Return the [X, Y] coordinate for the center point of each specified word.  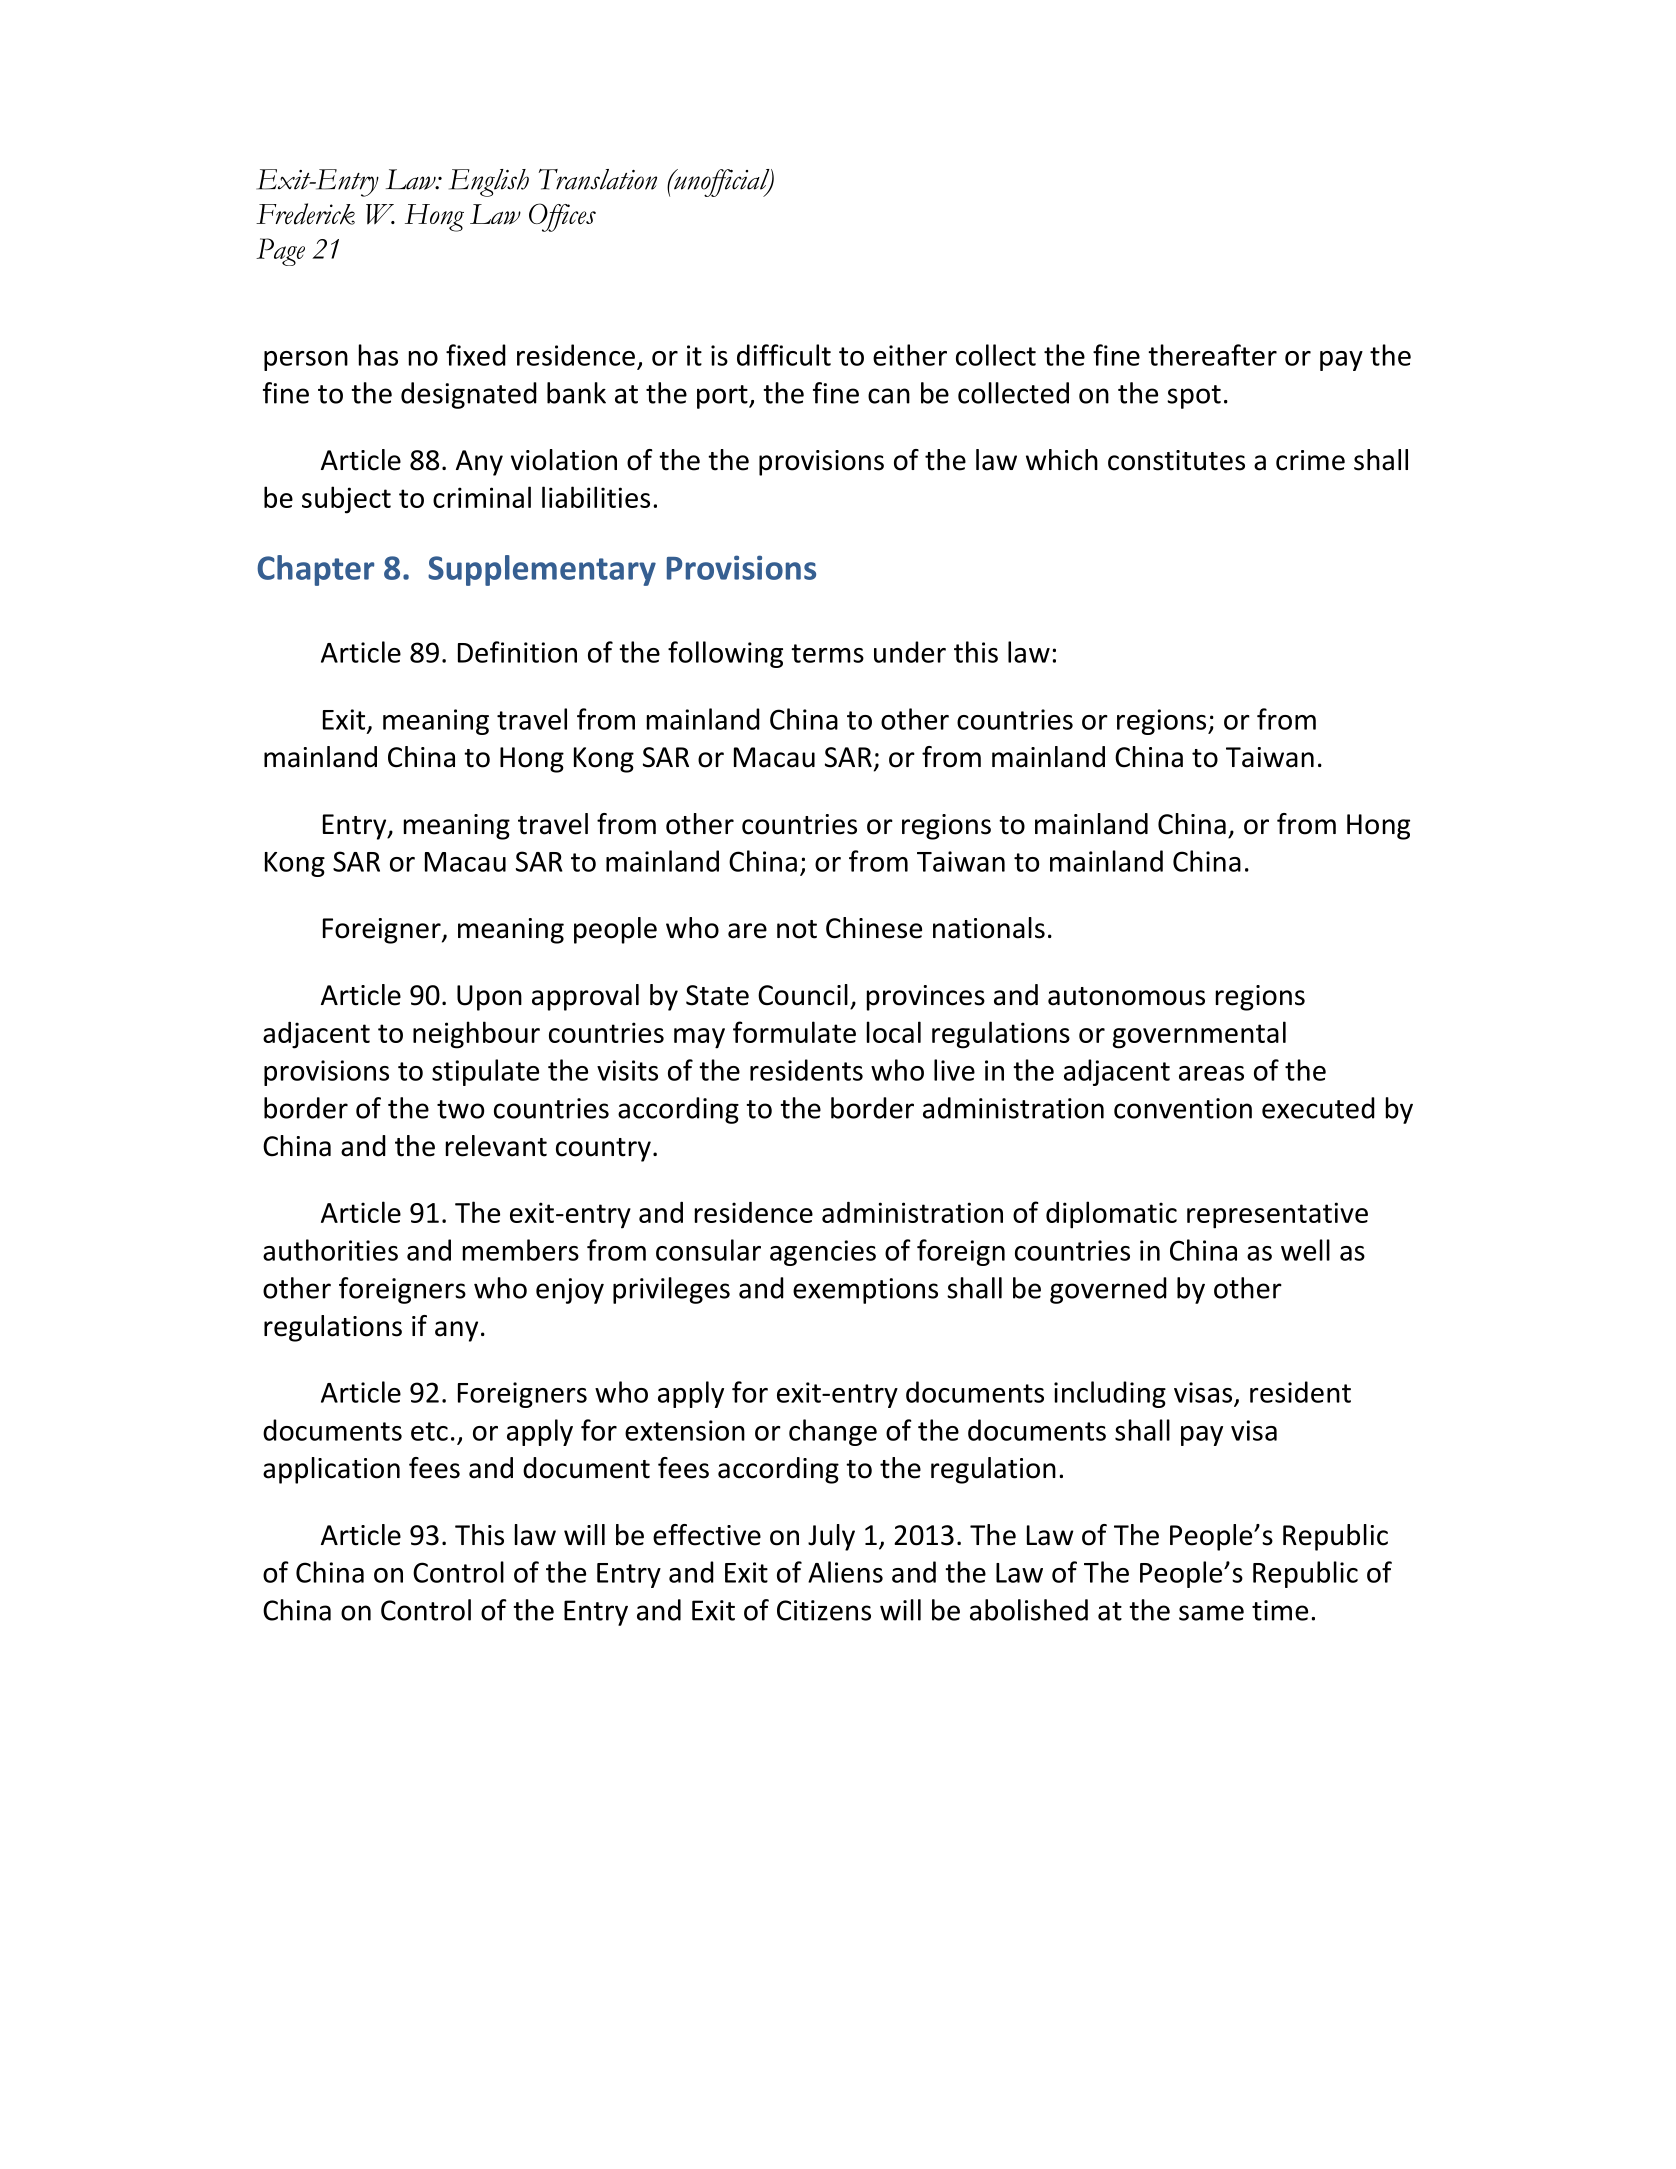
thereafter [1212, 355]
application [331, 1470]
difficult [784, 355]
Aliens [845, 1572]
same [1211, 1613]
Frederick [305, 214]
